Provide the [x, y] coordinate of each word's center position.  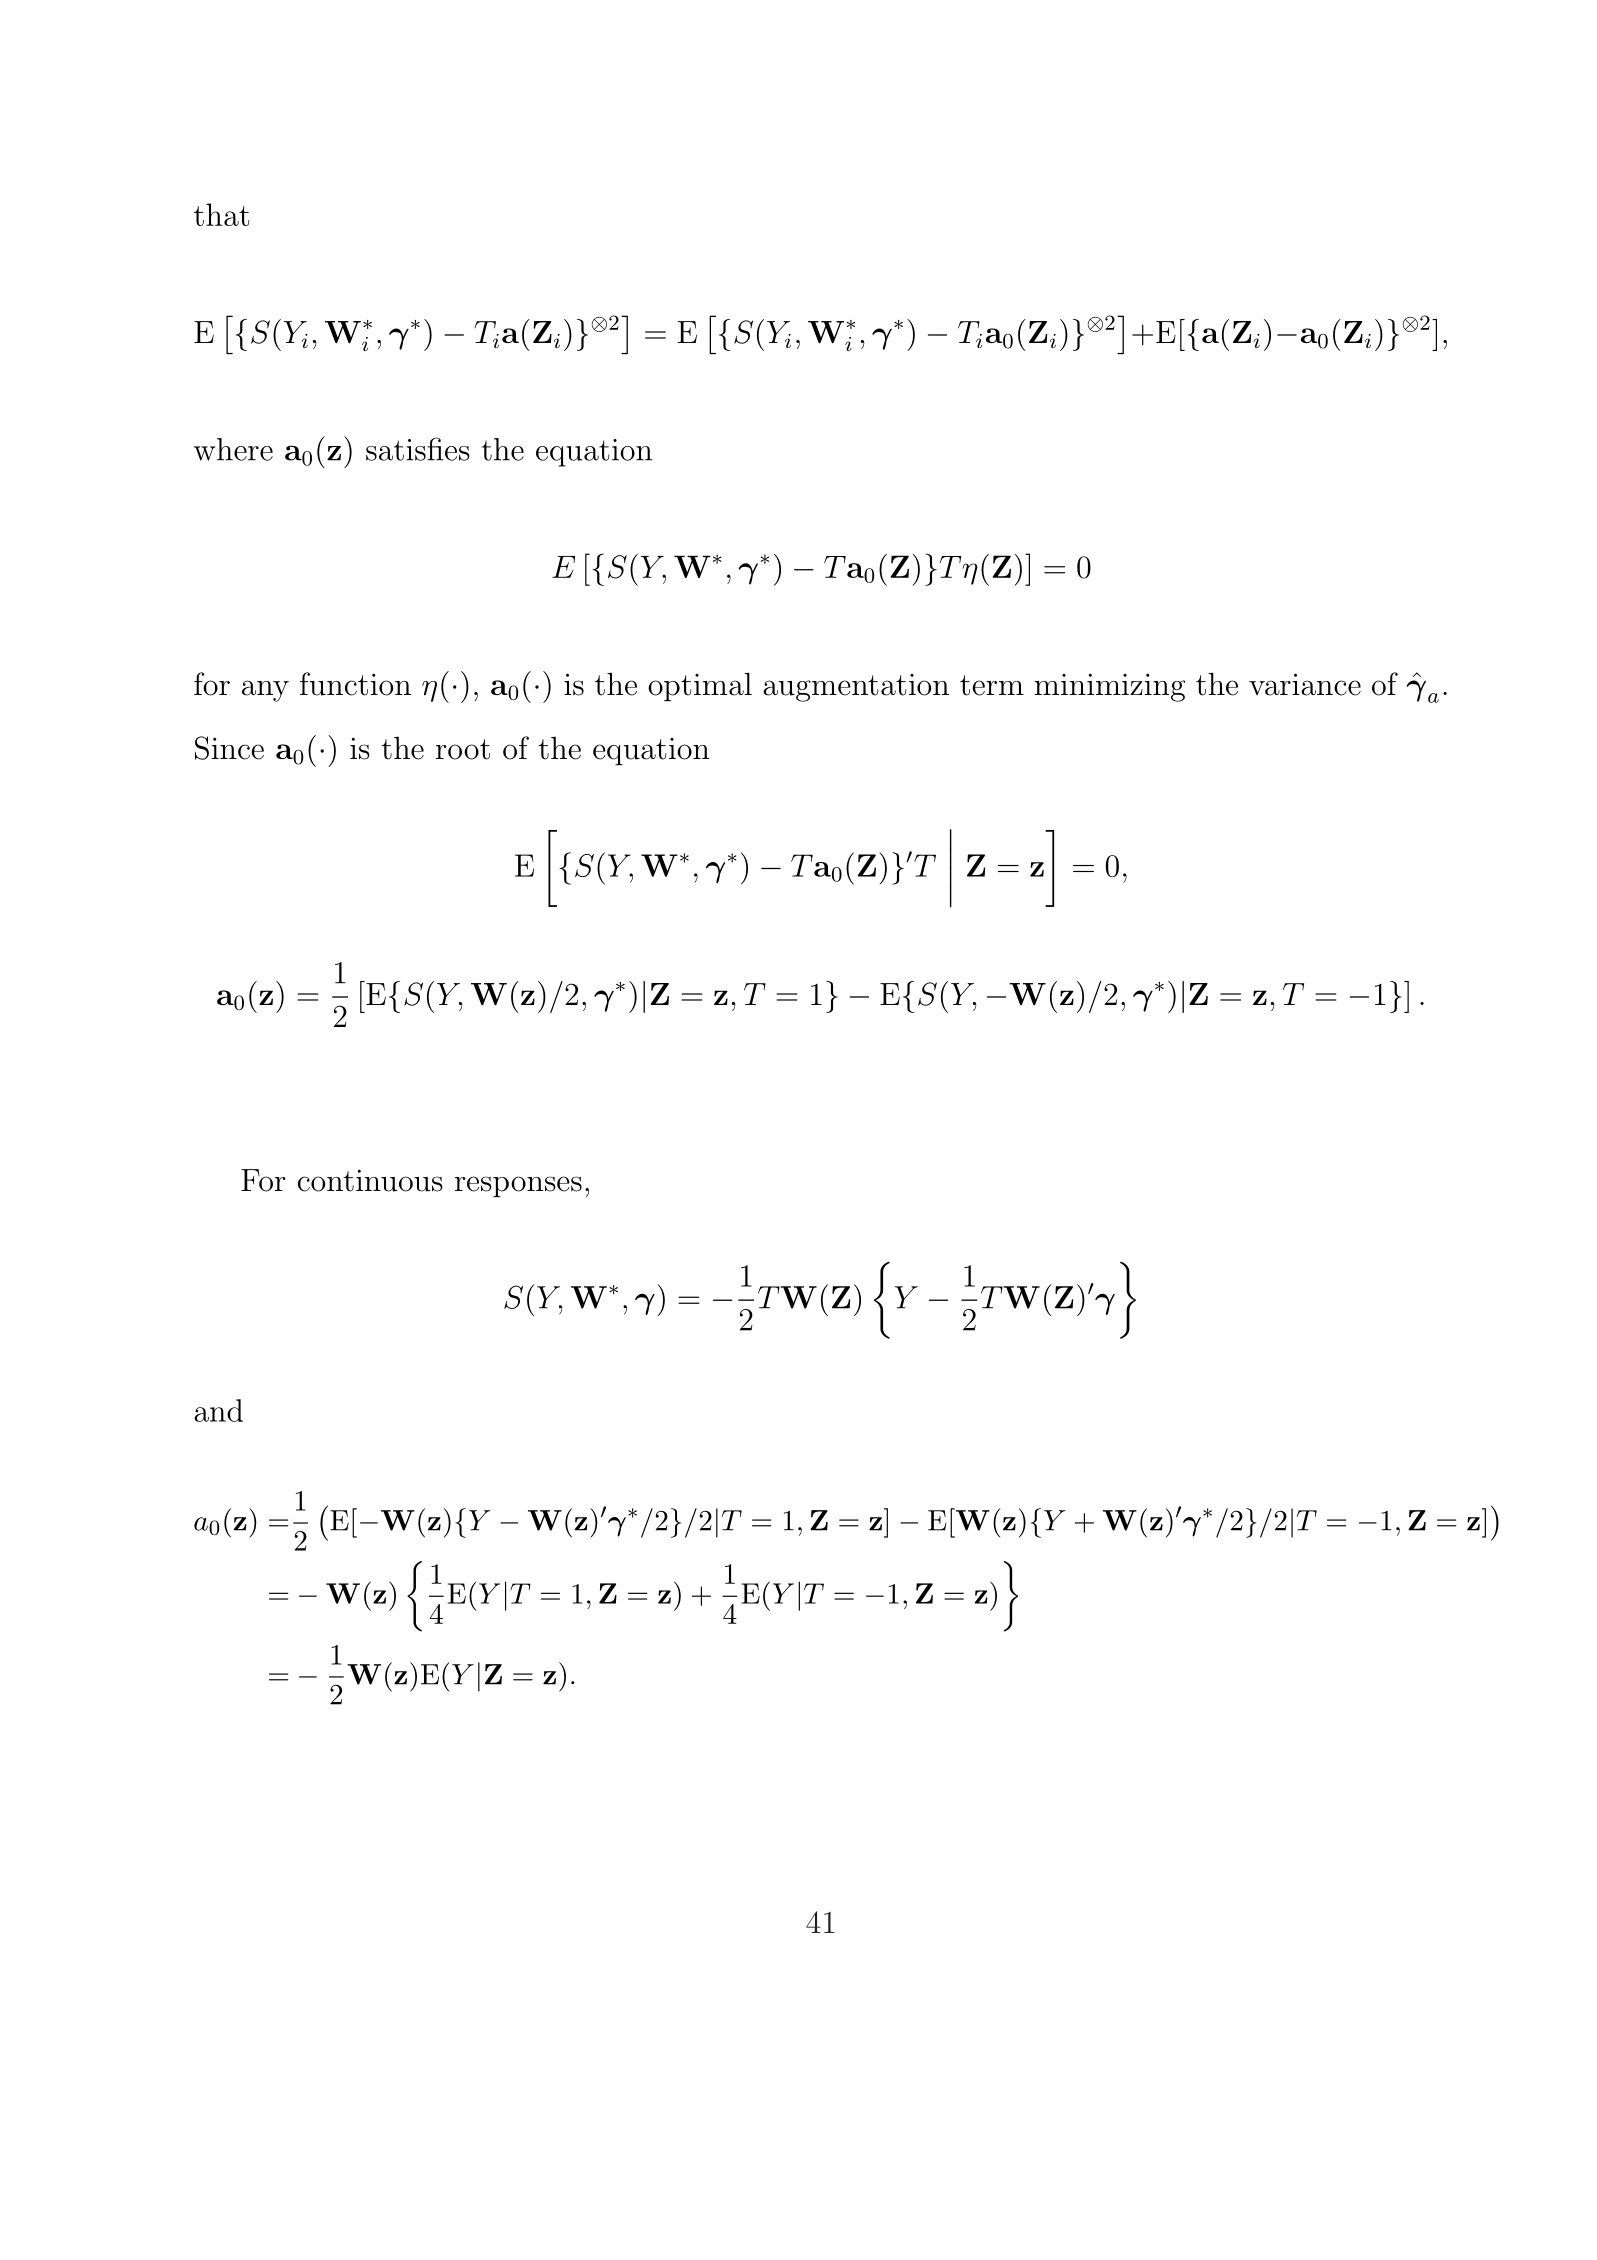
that [222, 214]
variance [1305, 684]
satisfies [418, 449]
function [355, 684]
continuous [370, 1180]
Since [229, 748]
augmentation [856, 688]
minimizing [1109, 687]
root [463, 749]
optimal [700, 687]
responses [518, 1187]
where [233, 449]
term [992, 685]
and [218, 1410]
